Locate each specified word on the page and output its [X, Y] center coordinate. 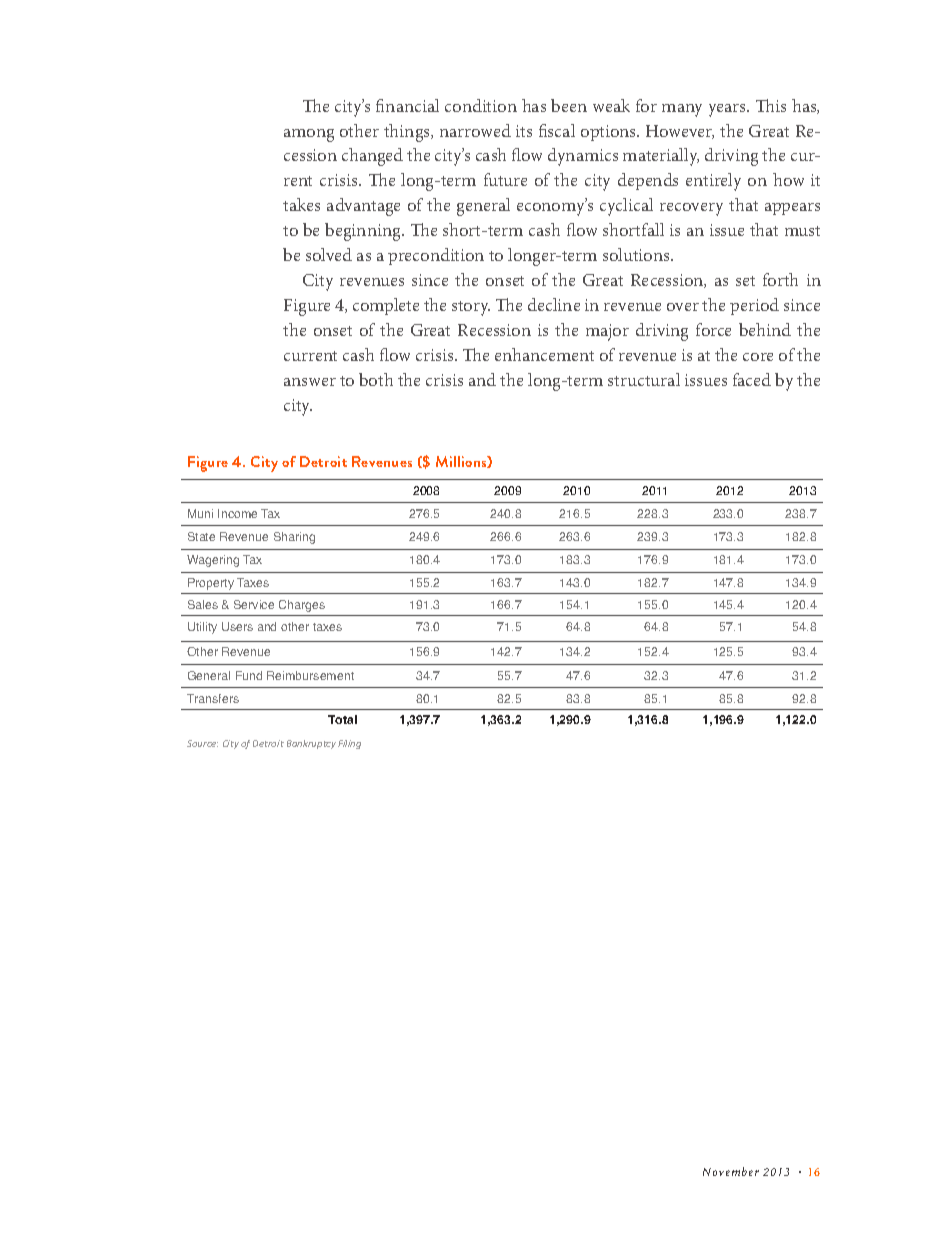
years [728, 110]
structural [644, 379]
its [524, 131]
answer [310, 382]
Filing [349, 744]
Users [237, 626]
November [731, 1171]
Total [342, 719]
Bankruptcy [311, 744]
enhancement [544, 354]
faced [752, 379]
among [309, 135]
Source [202, 743]
